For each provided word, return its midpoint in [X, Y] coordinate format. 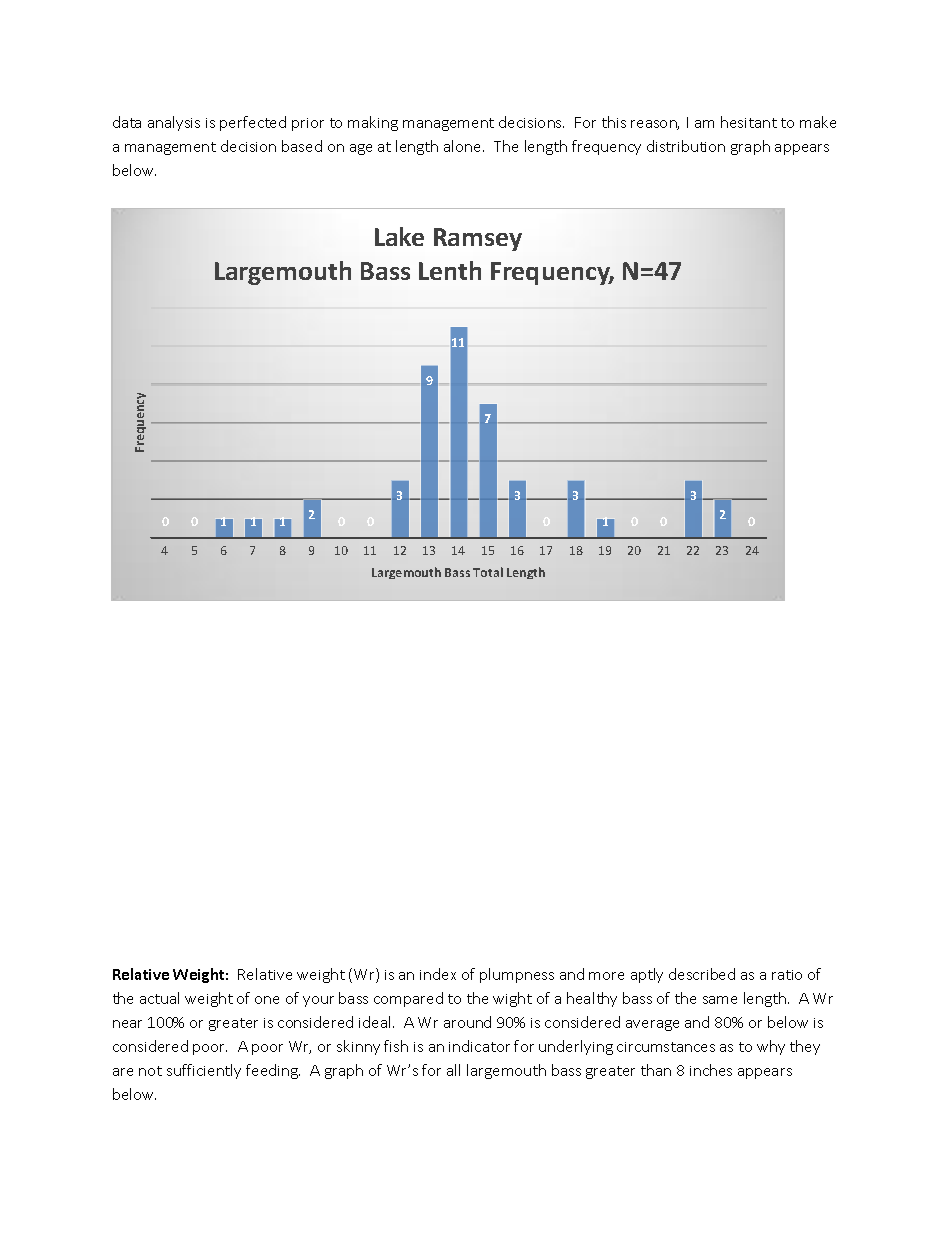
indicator [479, 1046]
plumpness [517, 975]
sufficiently [204, 1071]
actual [159, 998]
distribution [686, 146]
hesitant [749, 122]
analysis [174, 123]
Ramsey [478, 239]
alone [464, 146]
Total [488, 572]
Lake [399, 236]
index [438, 974]
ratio [787, 975]
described [702, 974]
